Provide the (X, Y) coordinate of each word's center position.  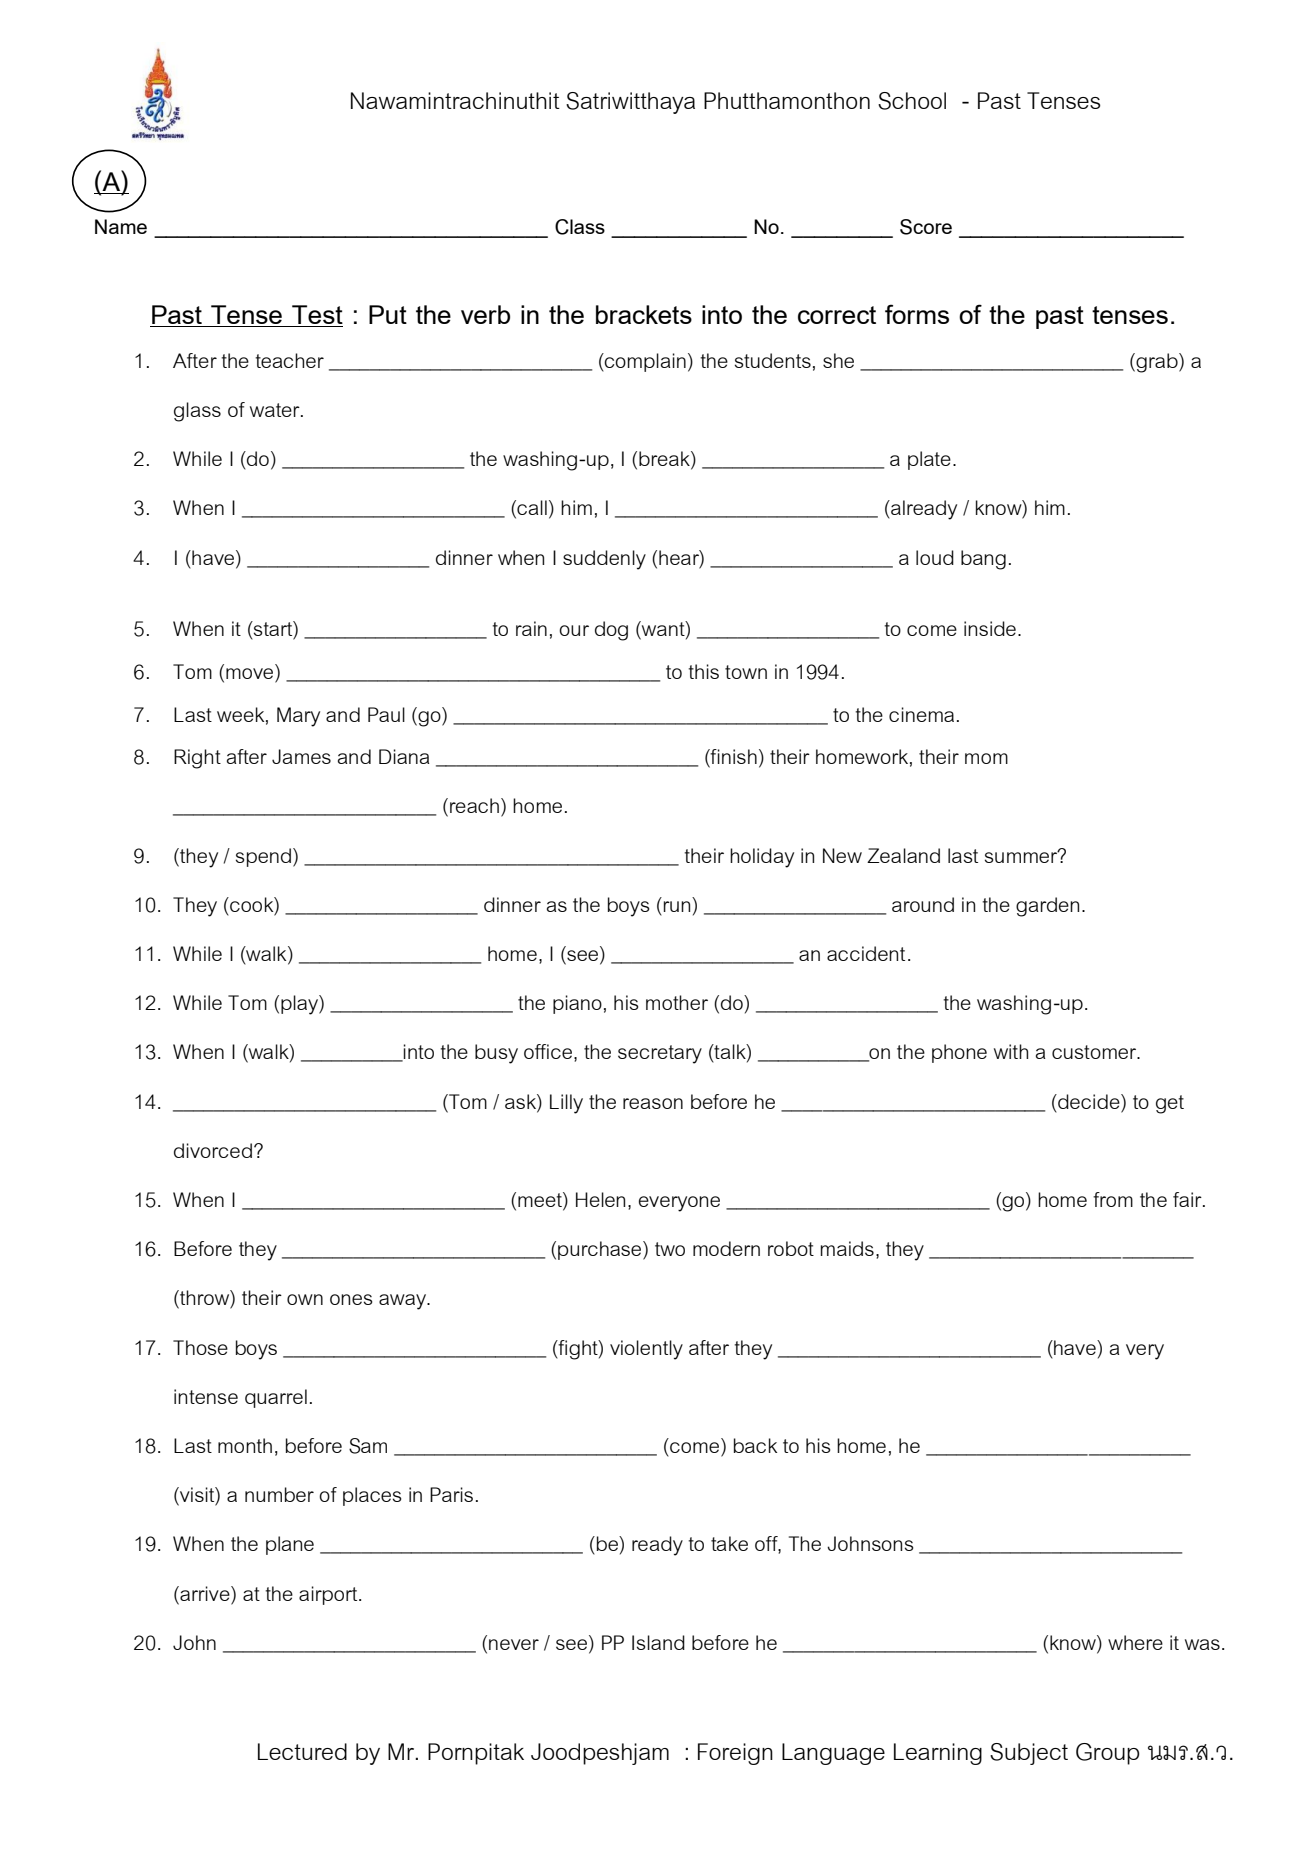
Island (658, 1642)
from (1113, 1199)
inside (990, 628)
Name (121, 226)
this (703, 671)
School (912, 101)
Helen (600, 1199)
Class (580, 227)
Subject (1029, 1754)
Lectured (302, 1751)
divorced (213, 1150)
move (251, 675)
